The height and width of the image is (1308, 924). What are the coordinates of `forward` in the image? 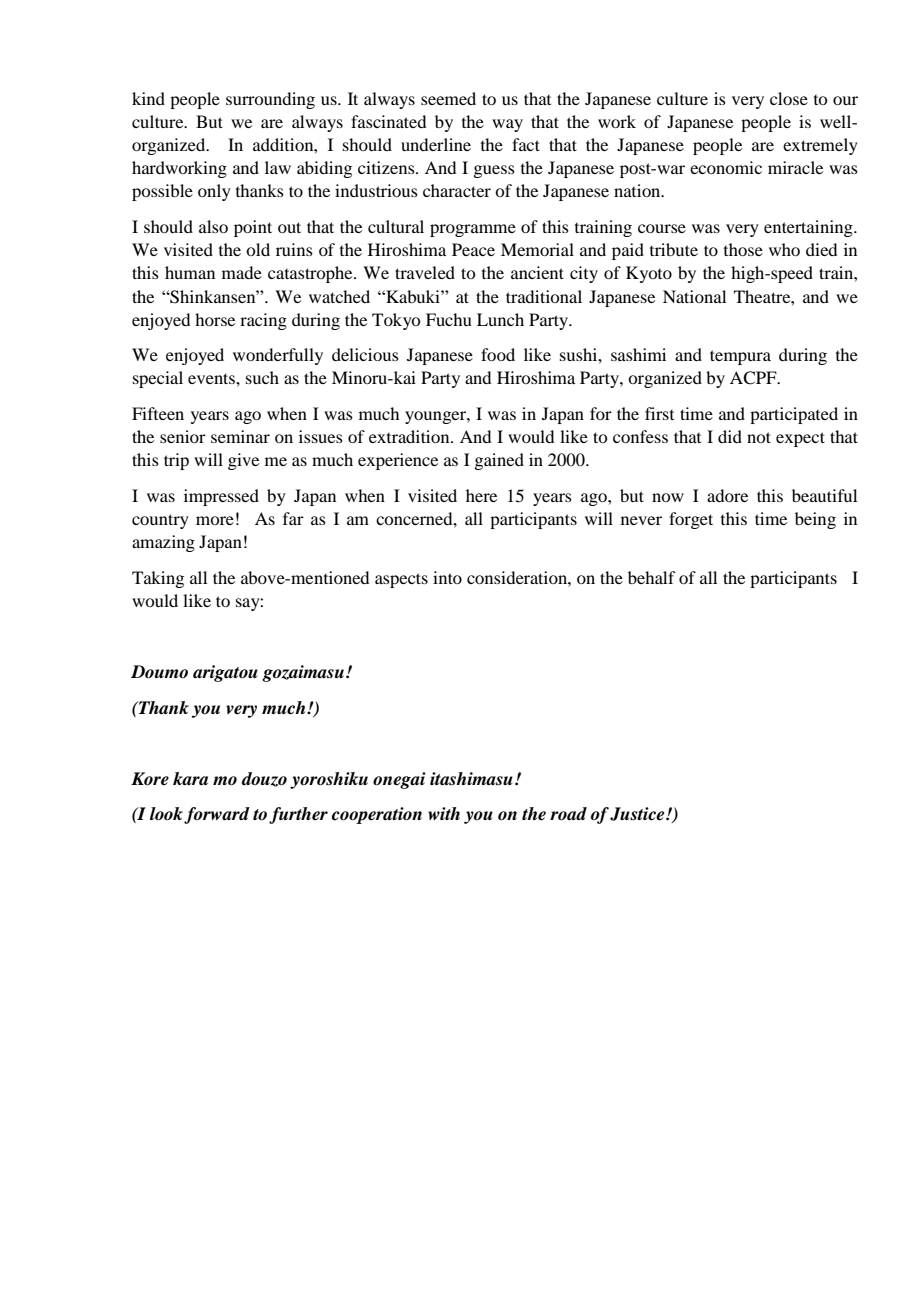 It's located at (217, 815).
